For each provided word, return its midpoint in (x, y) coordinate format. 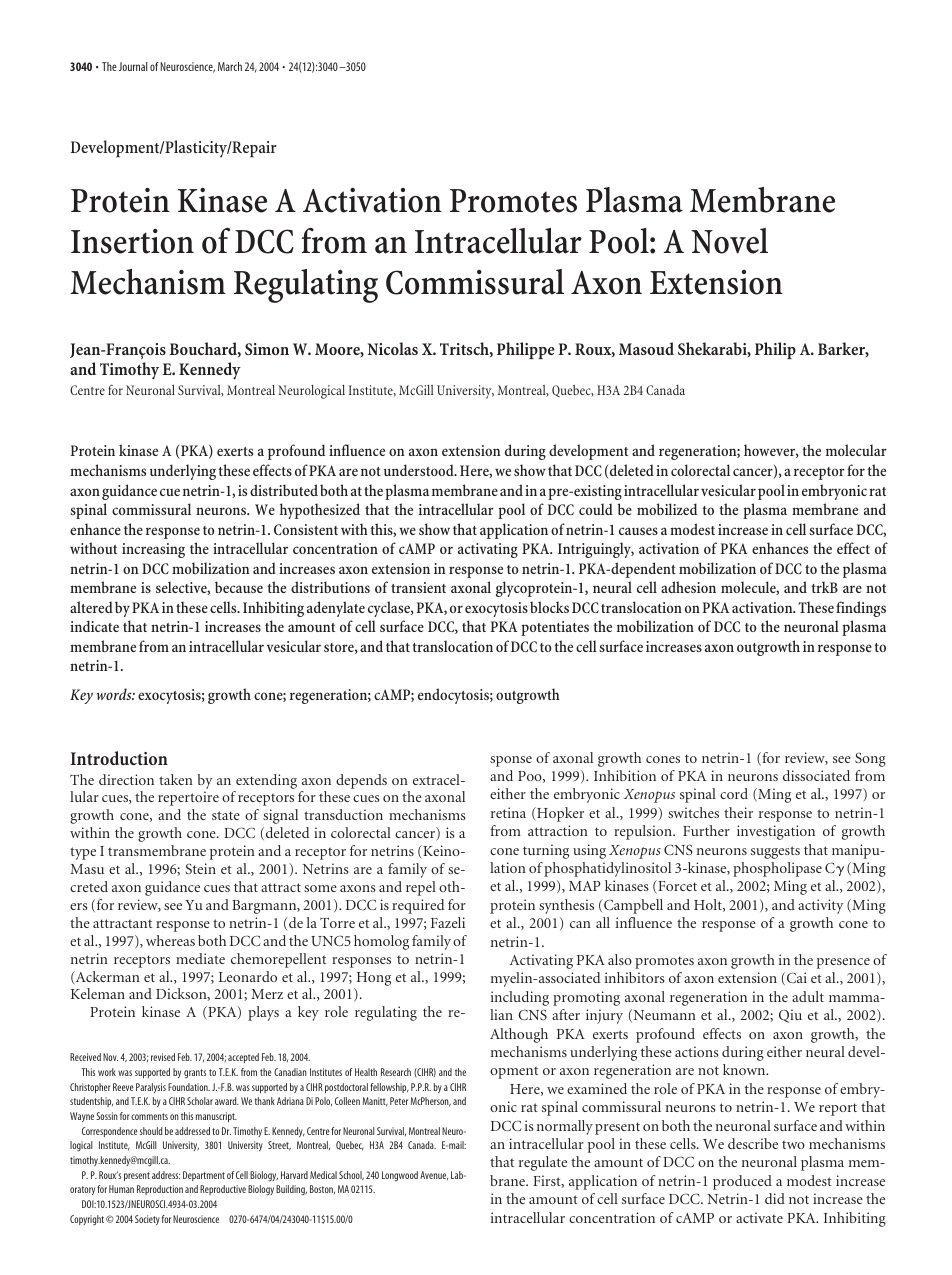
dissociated (816, 775)
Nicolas (393, 348)
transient (418, 587)
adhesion (688, 587)
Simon (267, 349)
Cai (795, 978)
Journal (133, 66)
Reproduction (160, 1190)
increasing (153, 550)
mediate (200, 958)
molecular (856, 450)
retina (508, 812)
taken (176, 779)
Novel (729, 241)
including (520, 998)
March (230, 66)
